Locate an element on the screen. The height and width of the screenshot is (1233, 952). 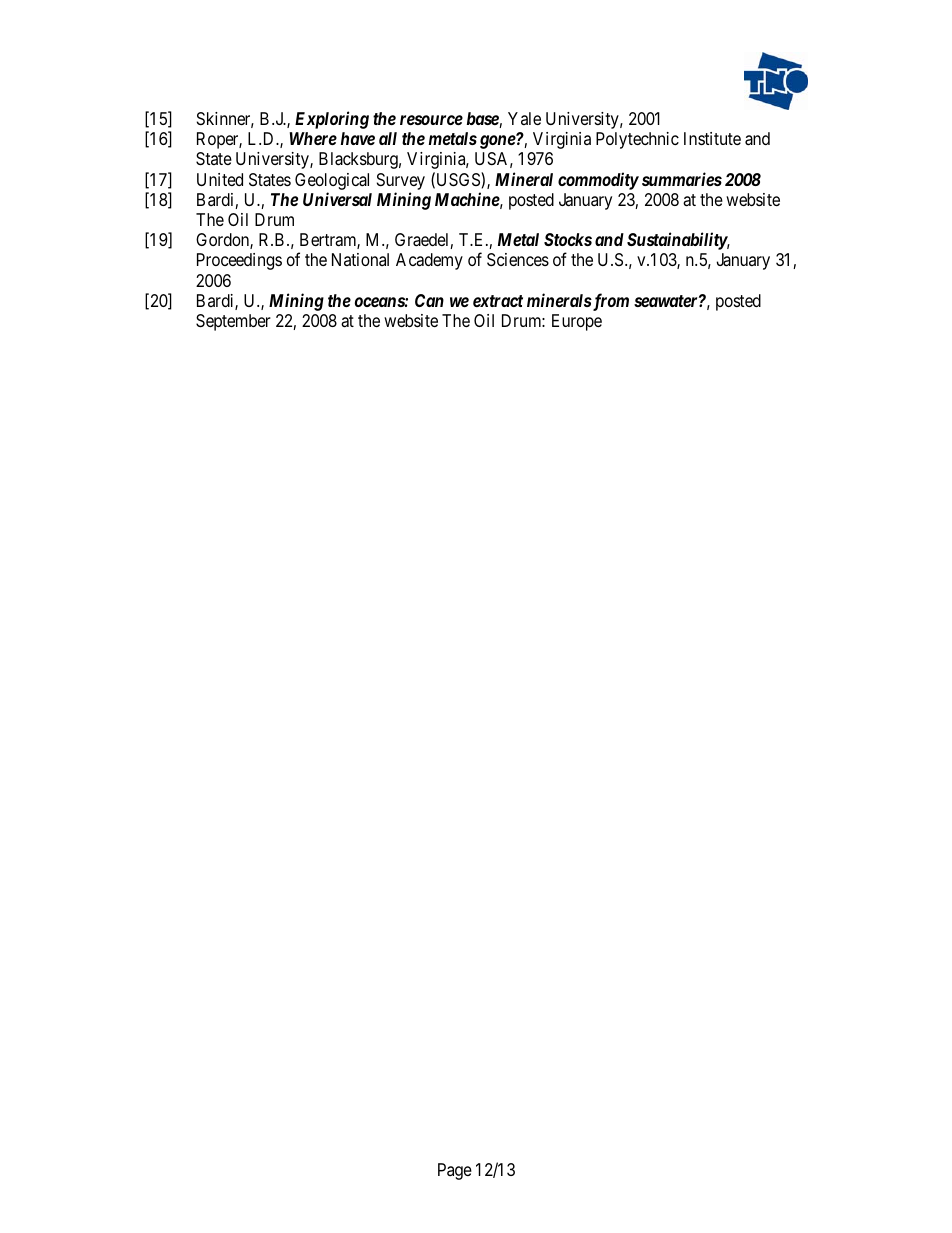
commodity is located at coordinates (598, 181).
